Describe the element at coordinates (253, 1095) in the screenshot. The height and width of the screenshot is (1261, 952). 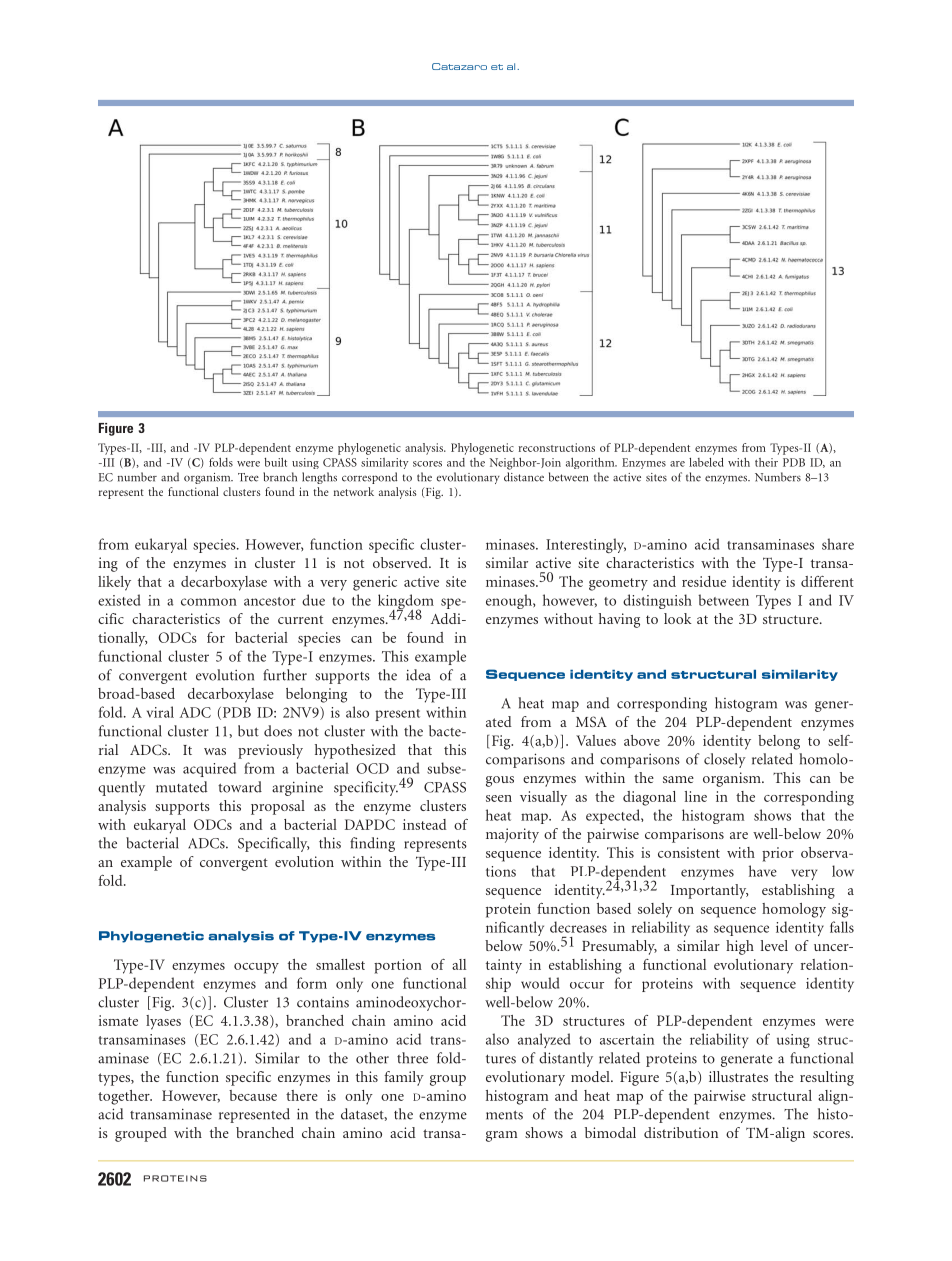
I see `because` at that location.
